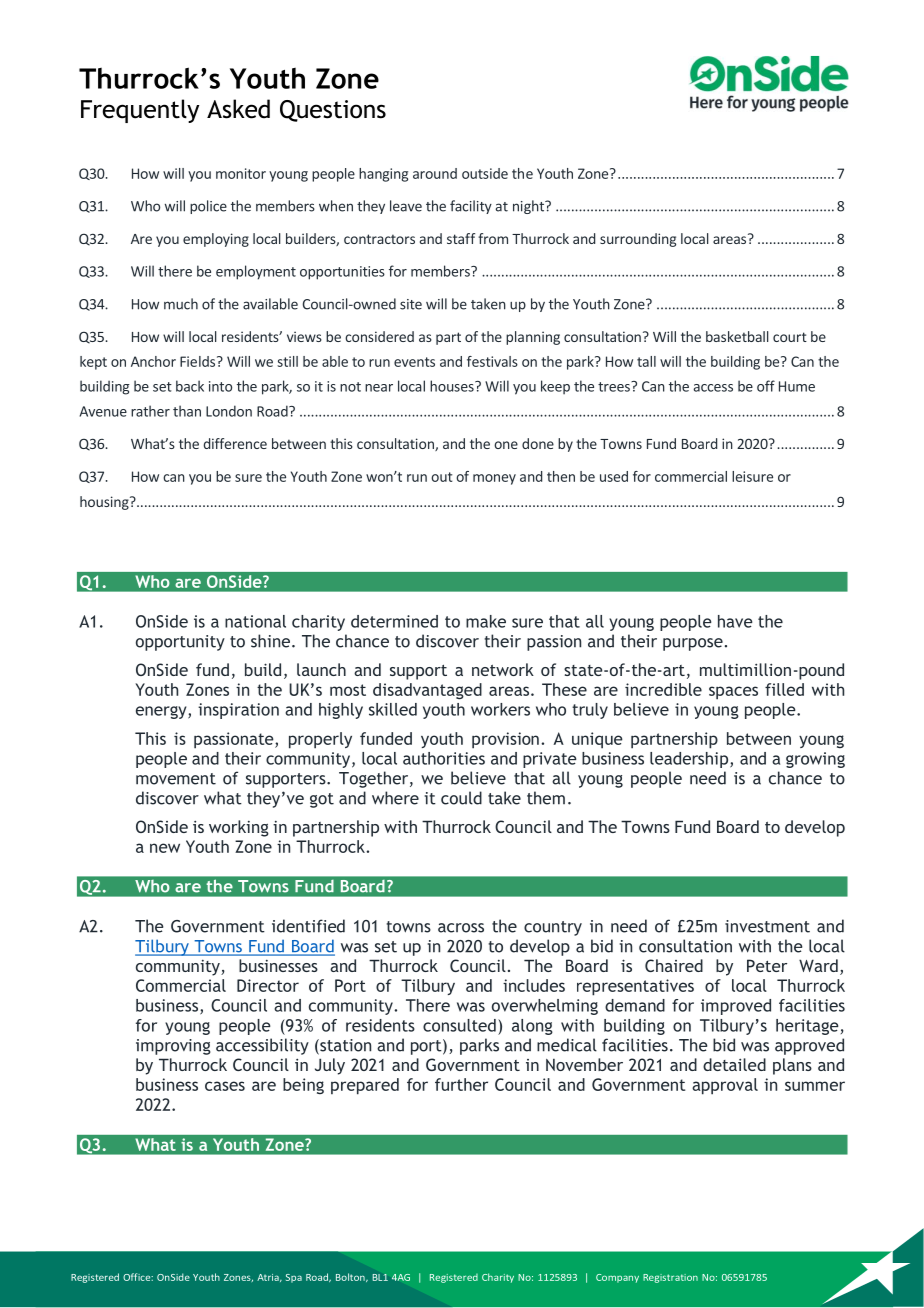 The image size is (924, 1308). Describe the element at coordinates (444, 758) in the document. I see `authorities` at that location.
